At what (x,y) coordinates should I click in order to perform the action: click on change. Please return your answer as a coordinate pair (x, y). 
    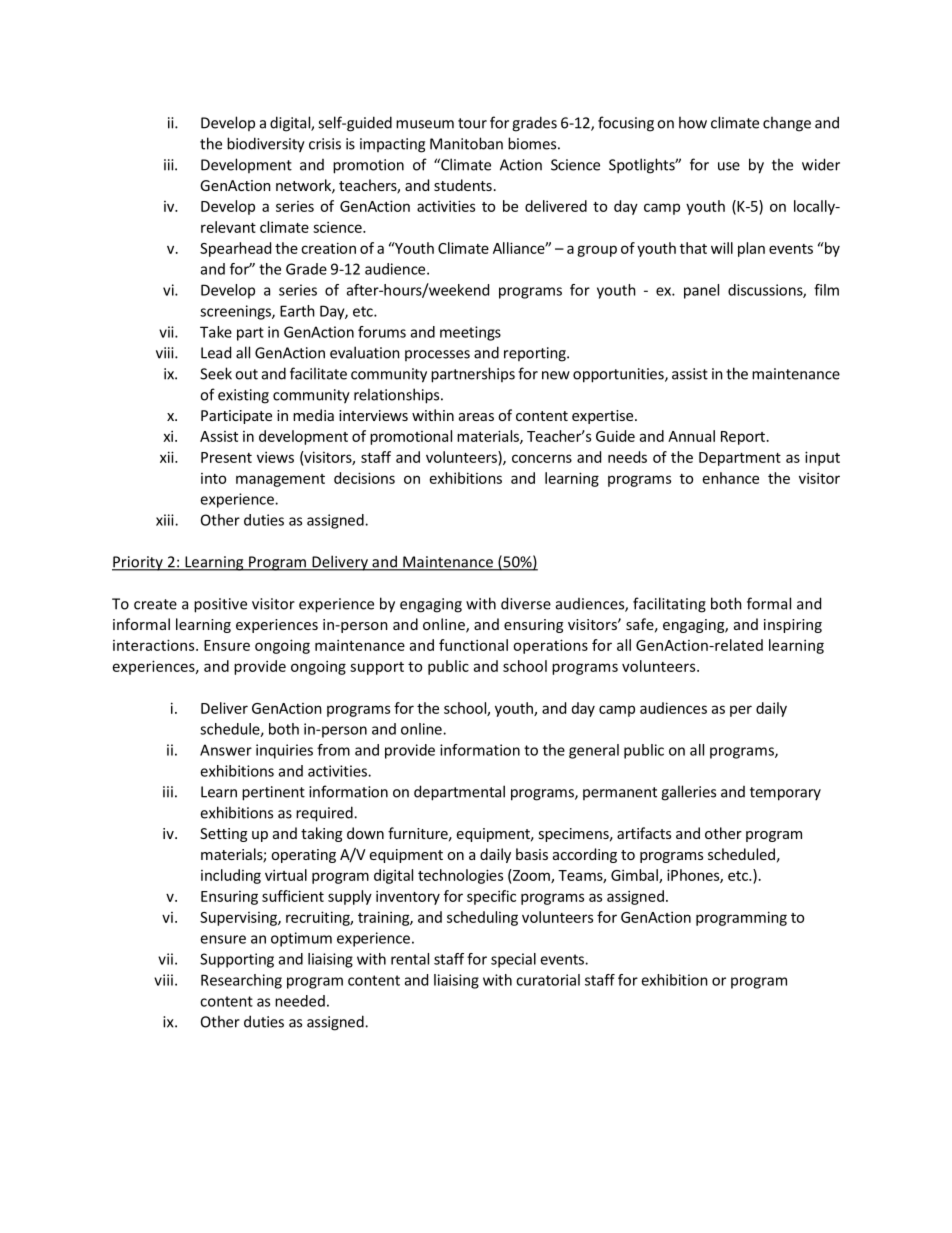
    Looking at the image, I should click on (787, 124).
